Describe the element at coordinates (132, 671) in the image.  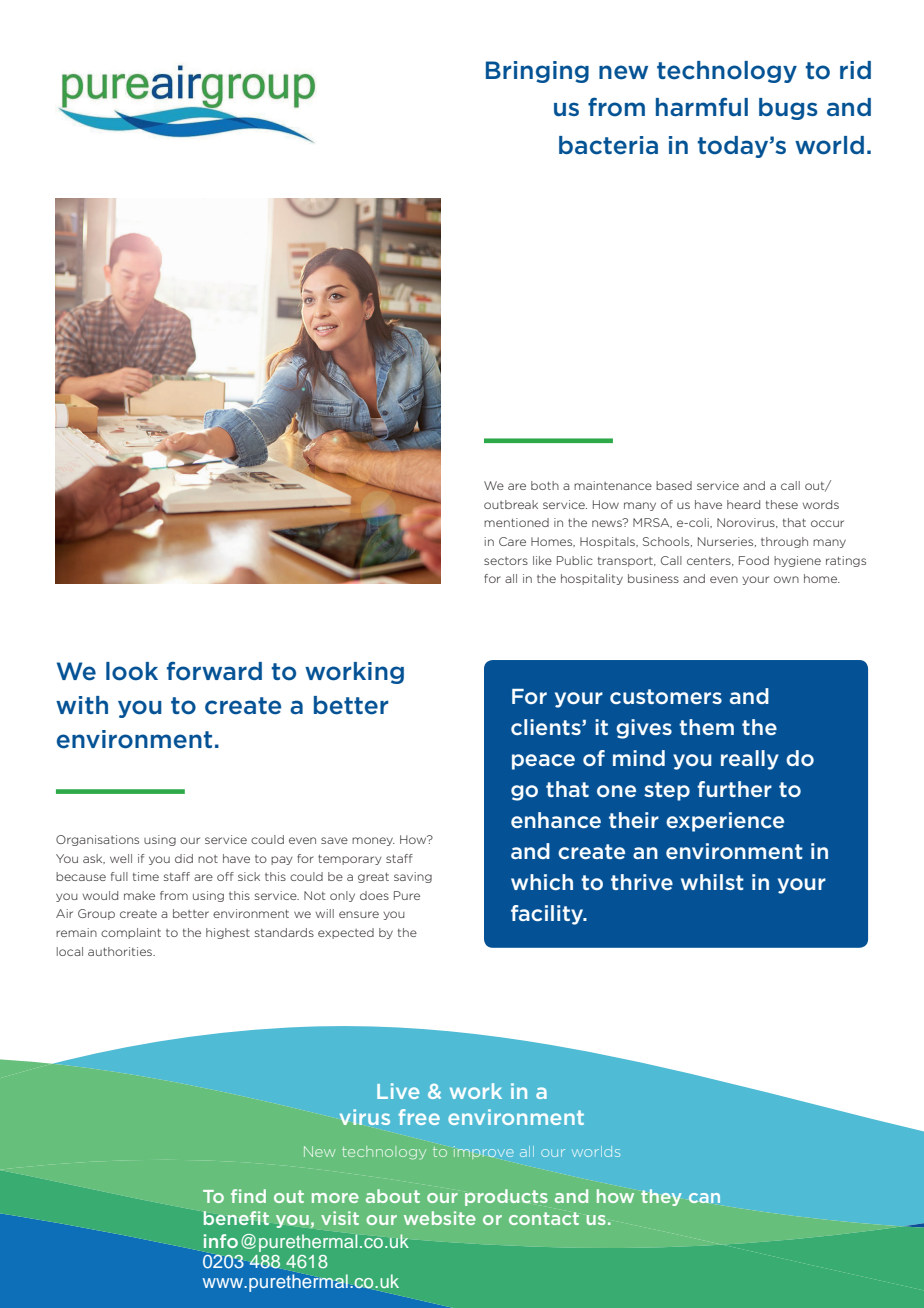
I see `look` at that location.
